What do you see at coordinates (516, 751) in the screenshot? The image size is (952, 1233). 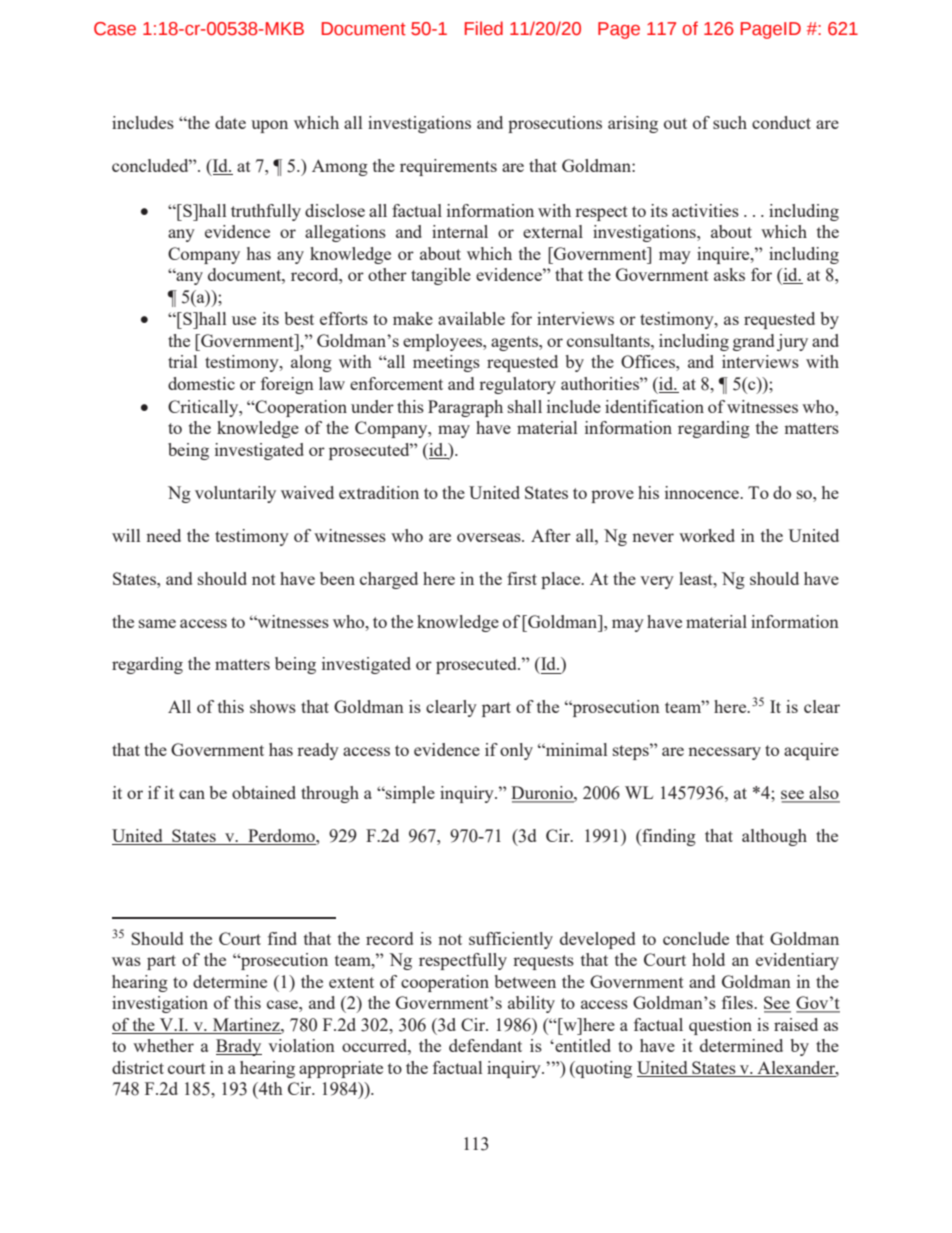 I see `only` at bounding box center [516, 751].
